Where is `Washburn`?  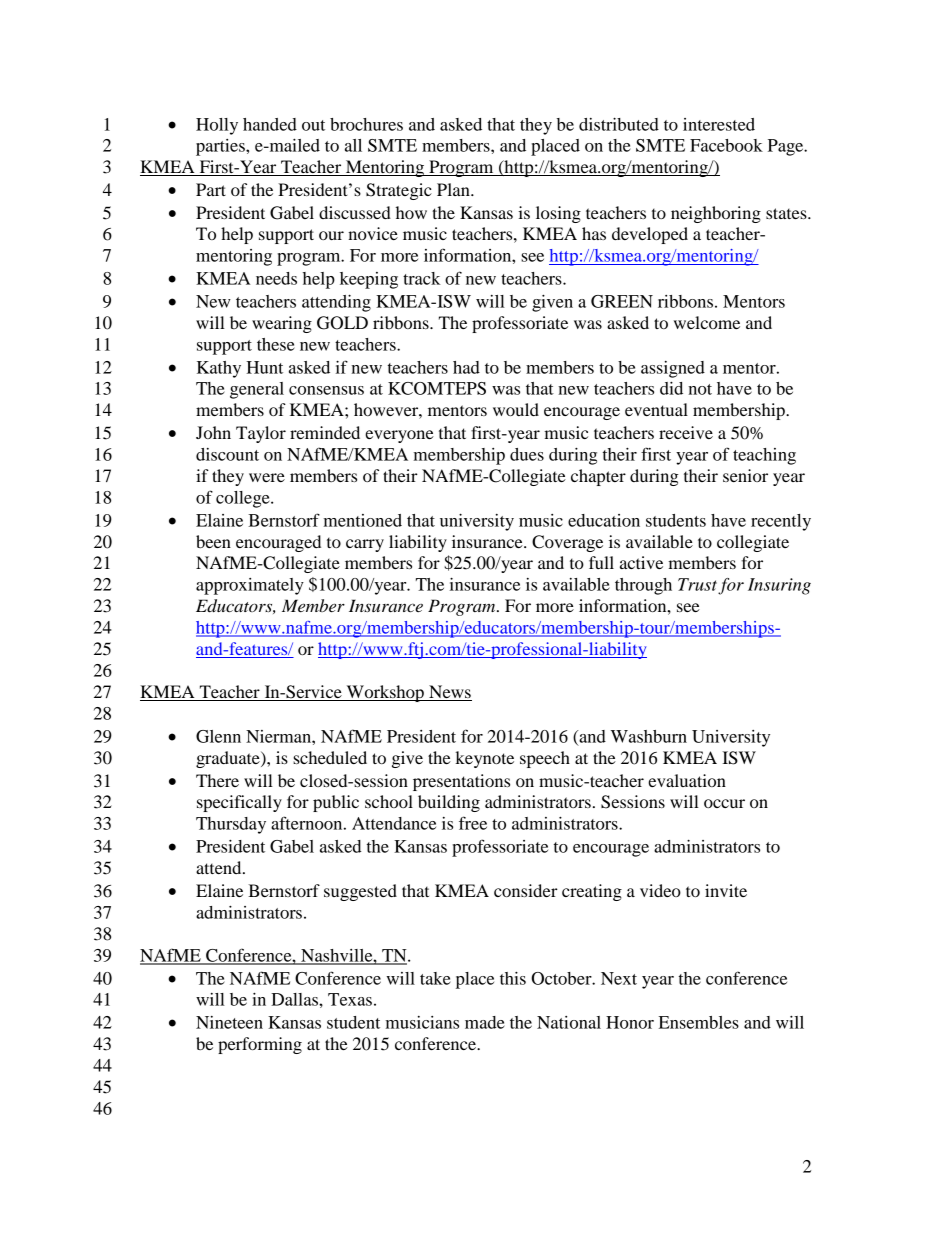
Washburn is located at coordinates (649, 736).
